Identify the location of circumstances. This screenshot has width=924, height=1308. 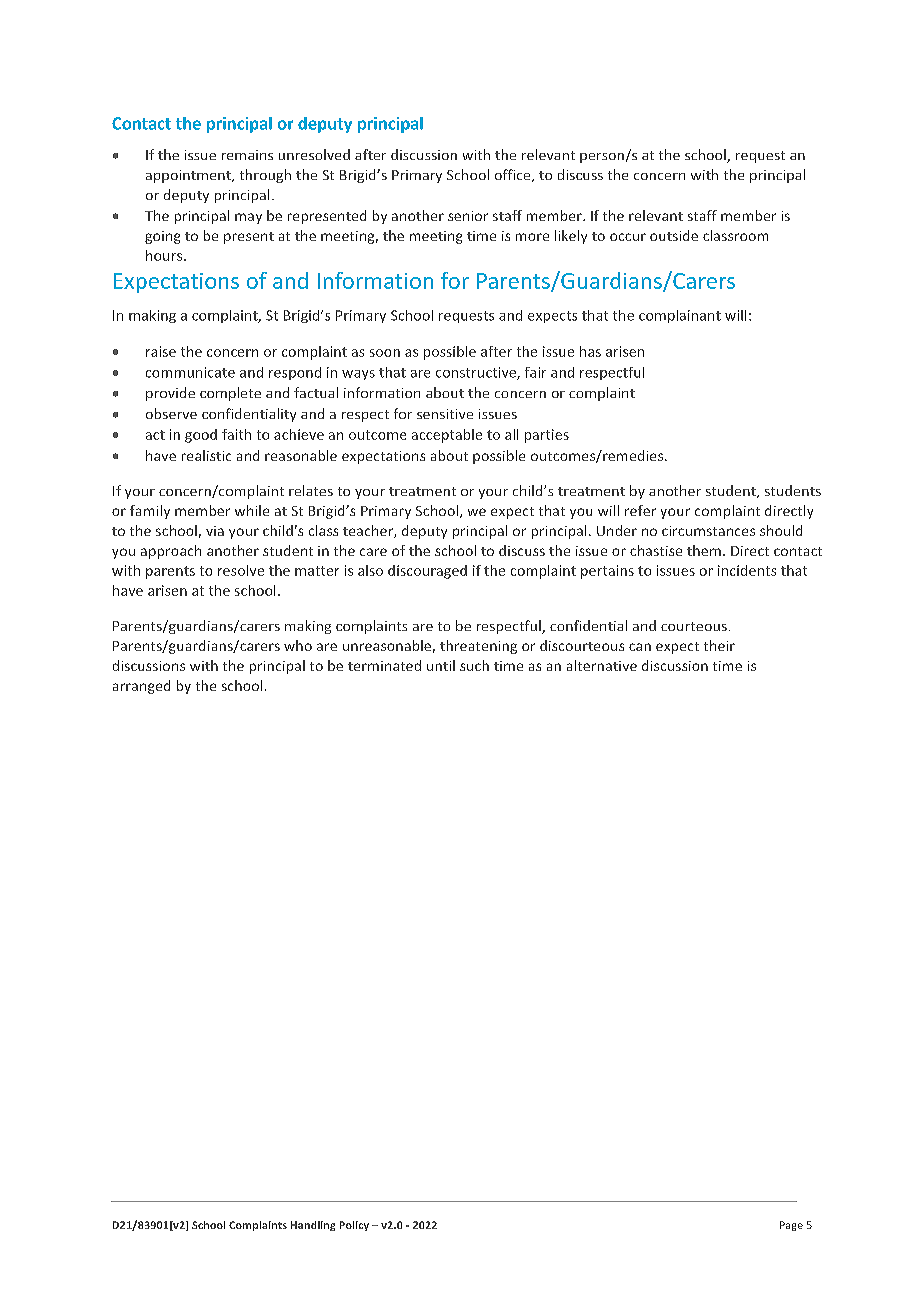
(708, 531).
